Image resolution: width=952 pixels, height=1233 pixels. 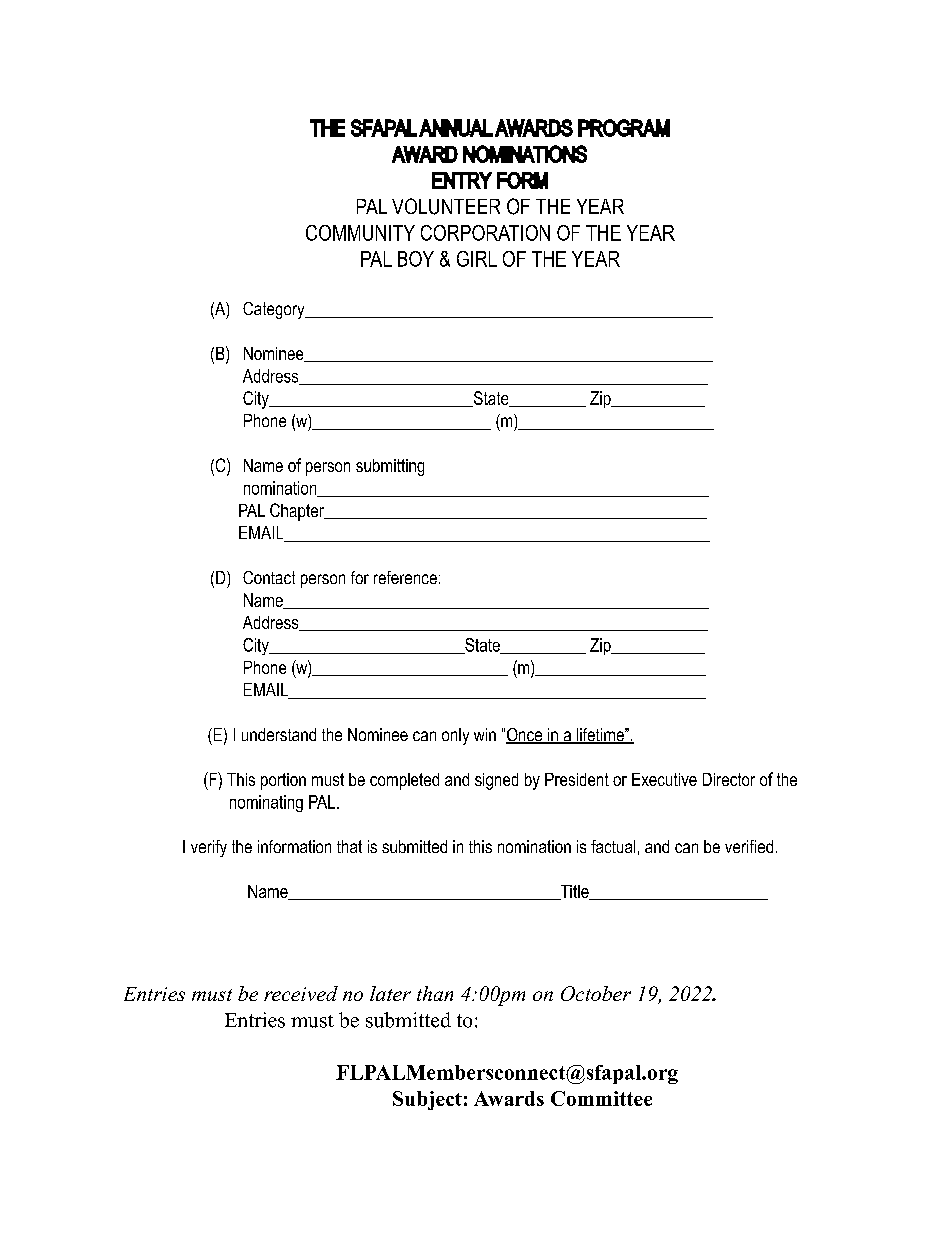 I want to click on submitting, so click(x=390, y=467).
